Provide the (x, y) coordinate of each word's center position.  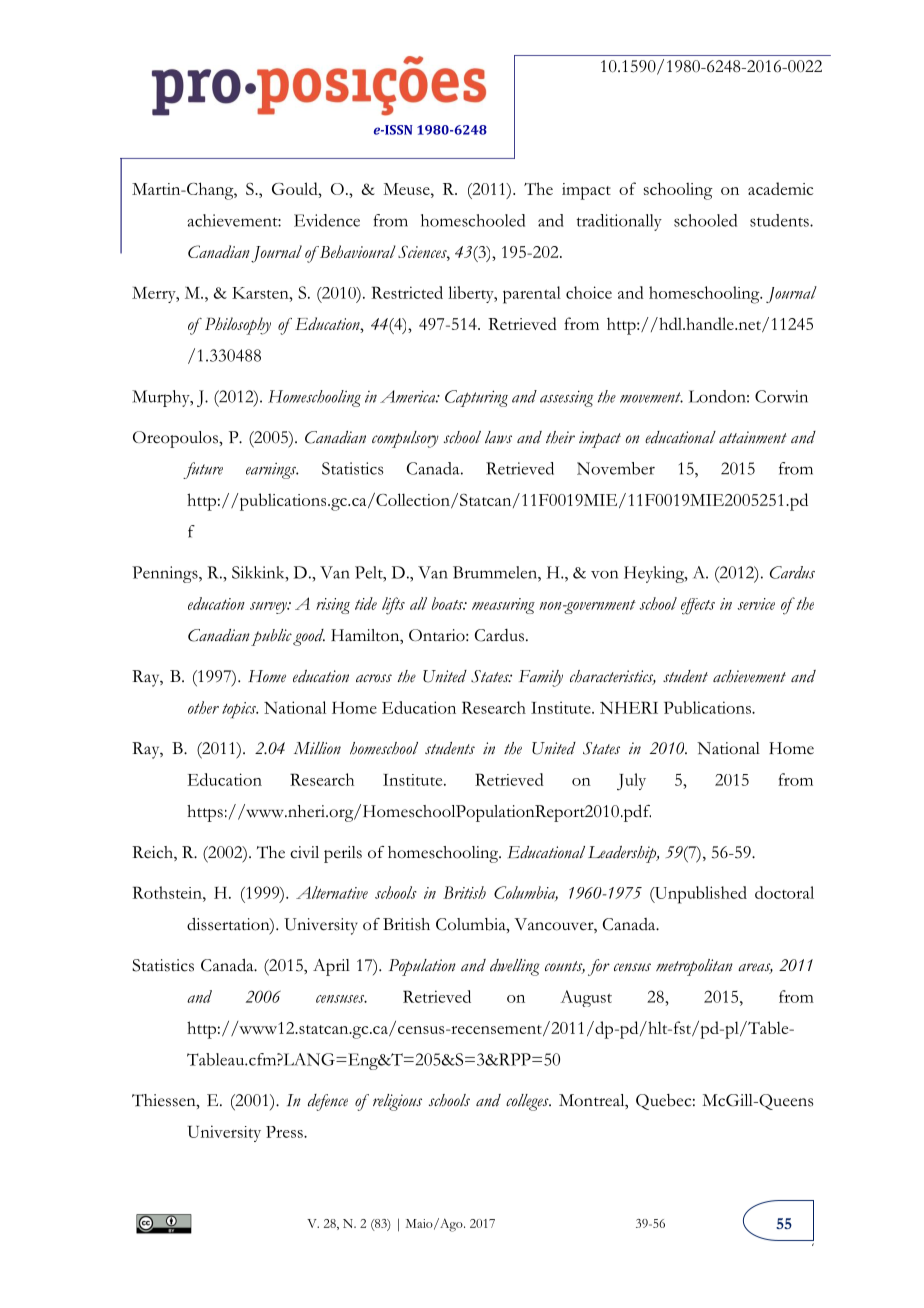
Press (285, 1132)
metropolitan (694, 967)
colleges (528, 1102)
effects (698, 606)
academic (780, 188)
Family (541, 678)
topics (240, 710)
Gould (296, 188)
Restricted (407, 292)
